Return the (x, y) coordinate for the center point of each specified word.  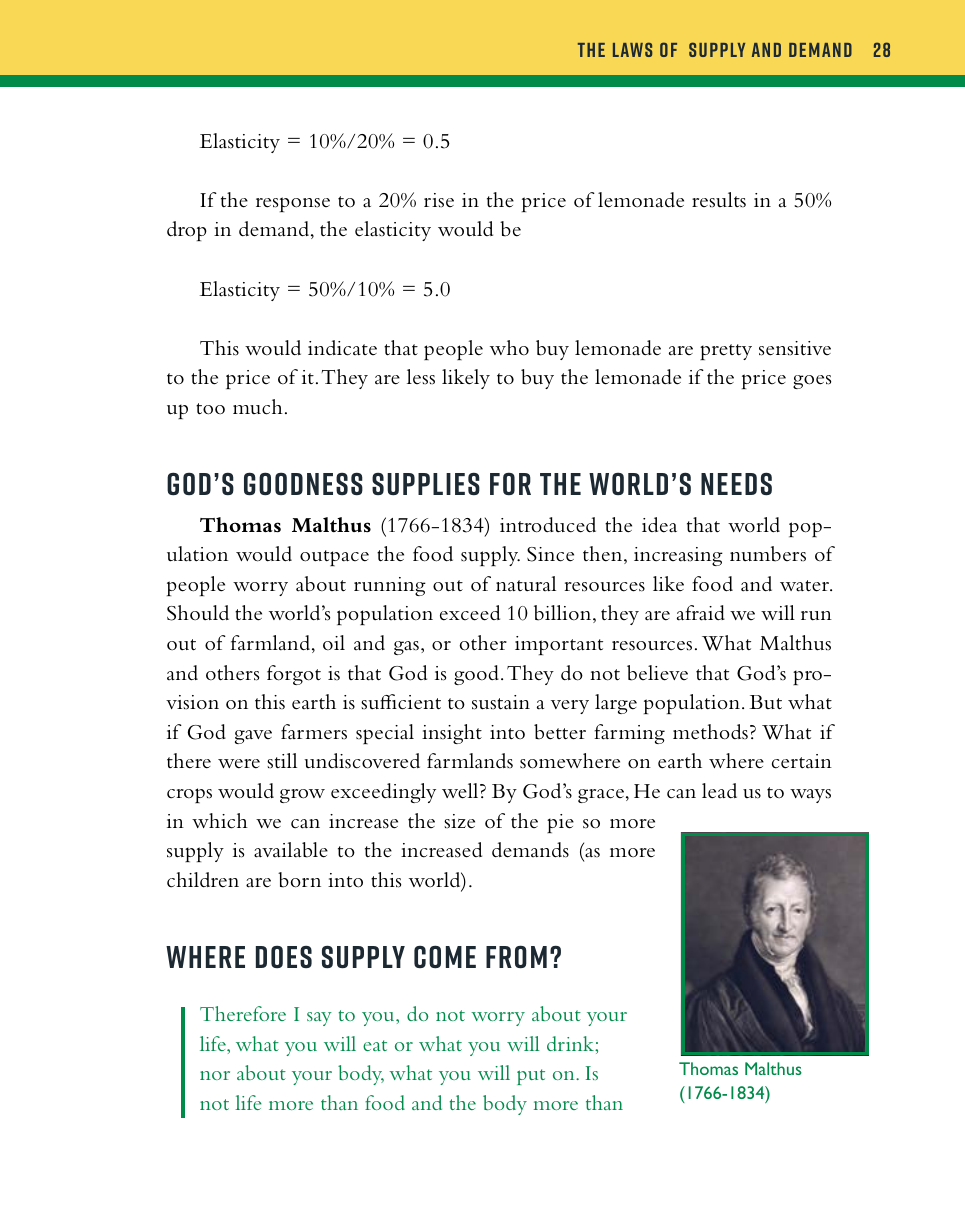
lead (719, 791)
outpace (334, 558)
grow (302, 796)
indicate (342, 348)
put (531, 1077)
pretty (726, 352)
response (293, 204)
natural (526, 583)
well (461, 791)
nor (215, 1075)
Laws (632, 49)
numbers (768, 554)
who (509, 348)
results (719, 200)
